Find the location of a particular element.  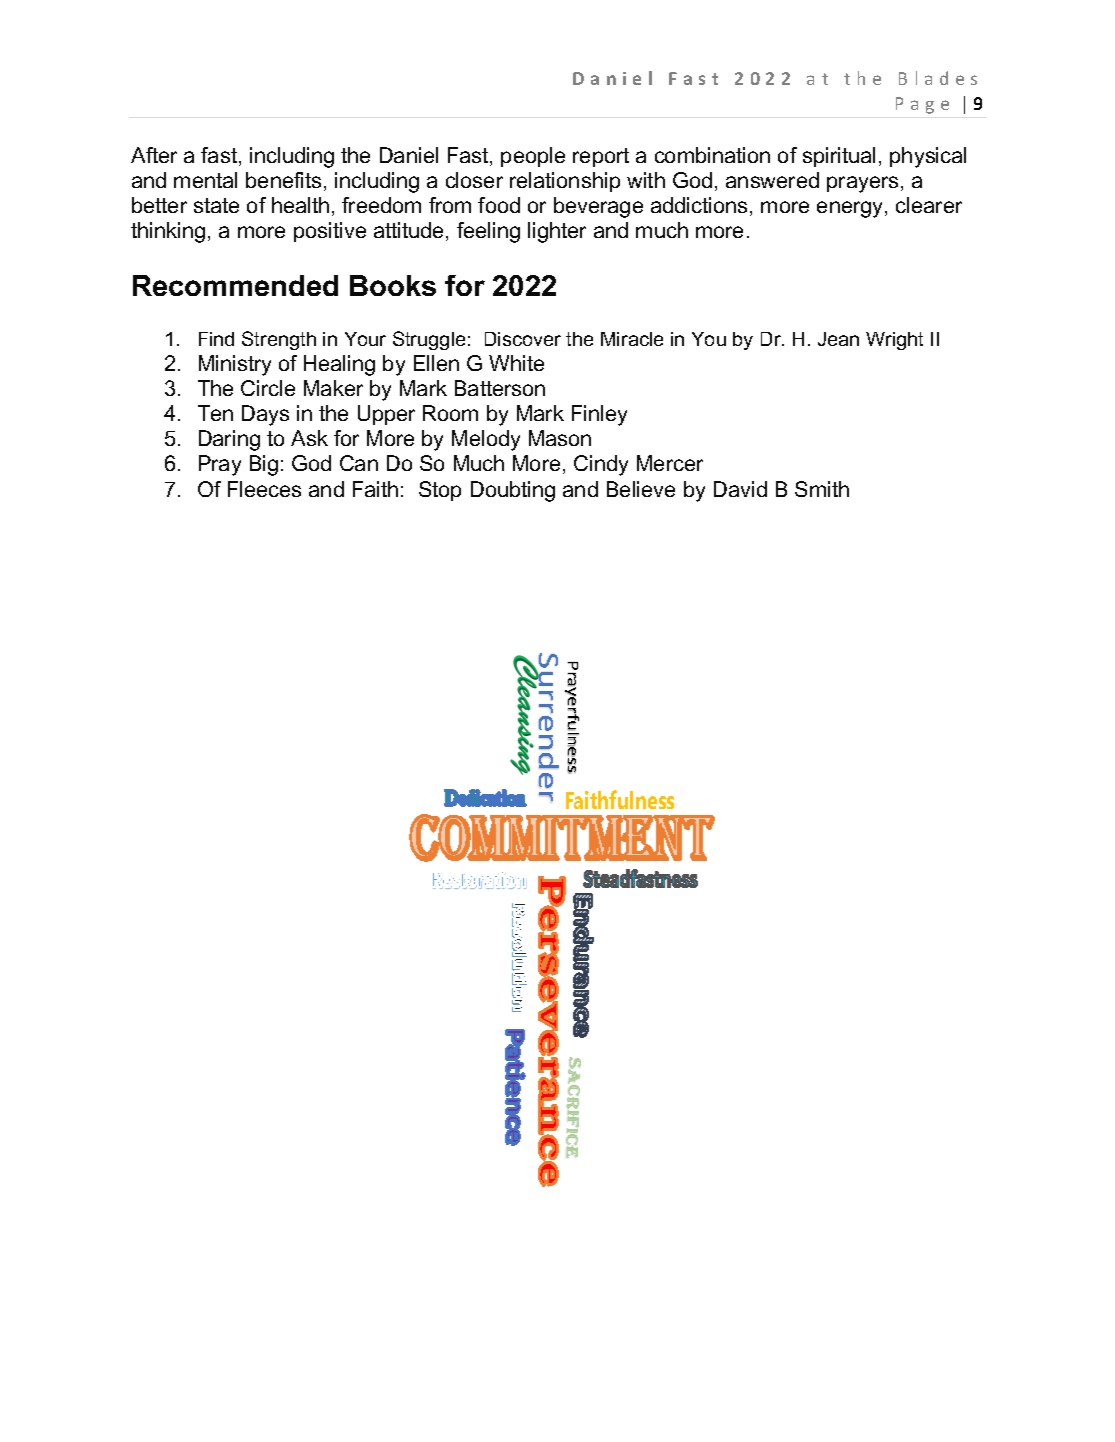

energy is located at coordinates (851, 209).
